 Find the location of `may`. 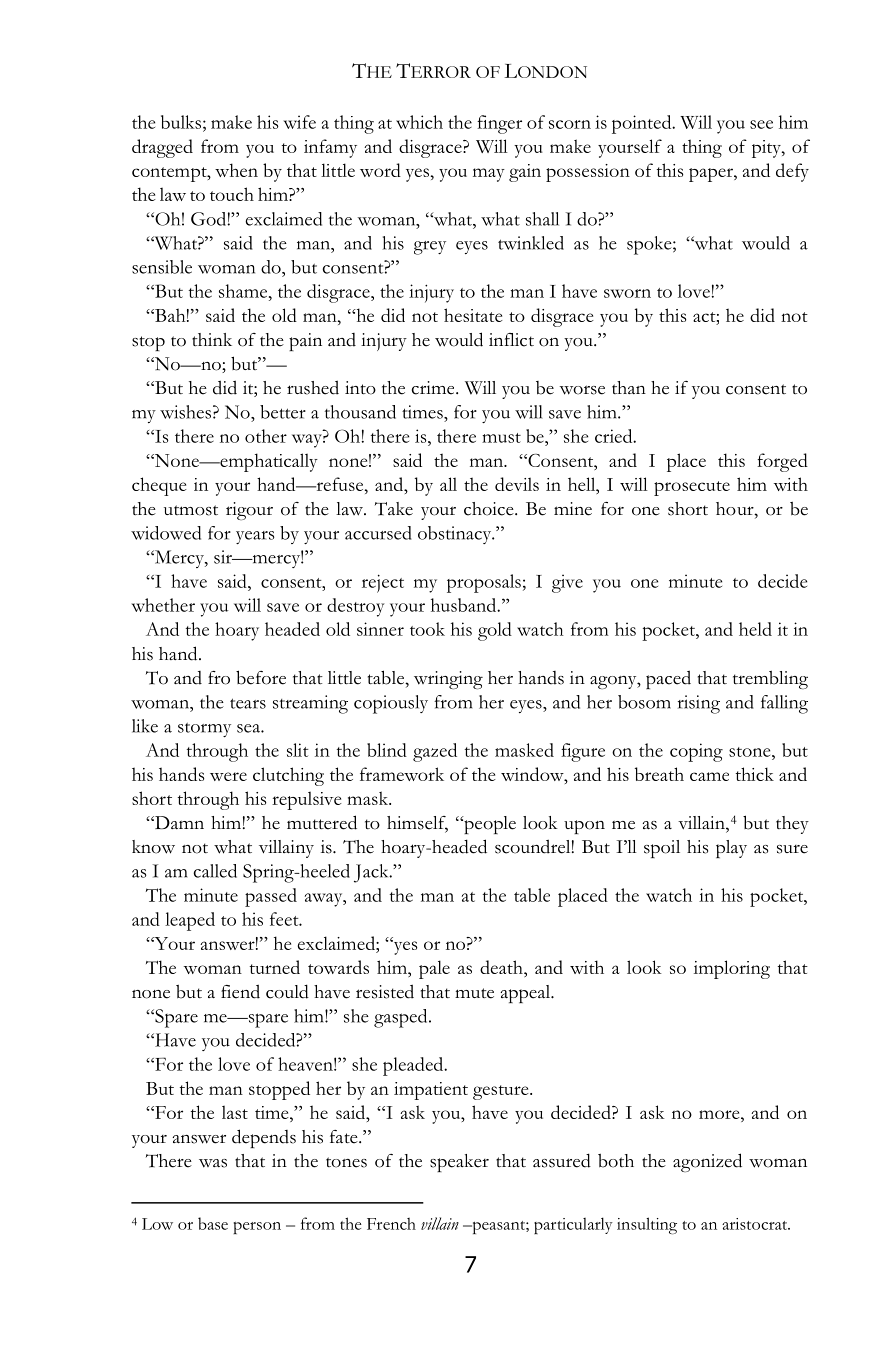

may is located at coordinates (489, 175).
